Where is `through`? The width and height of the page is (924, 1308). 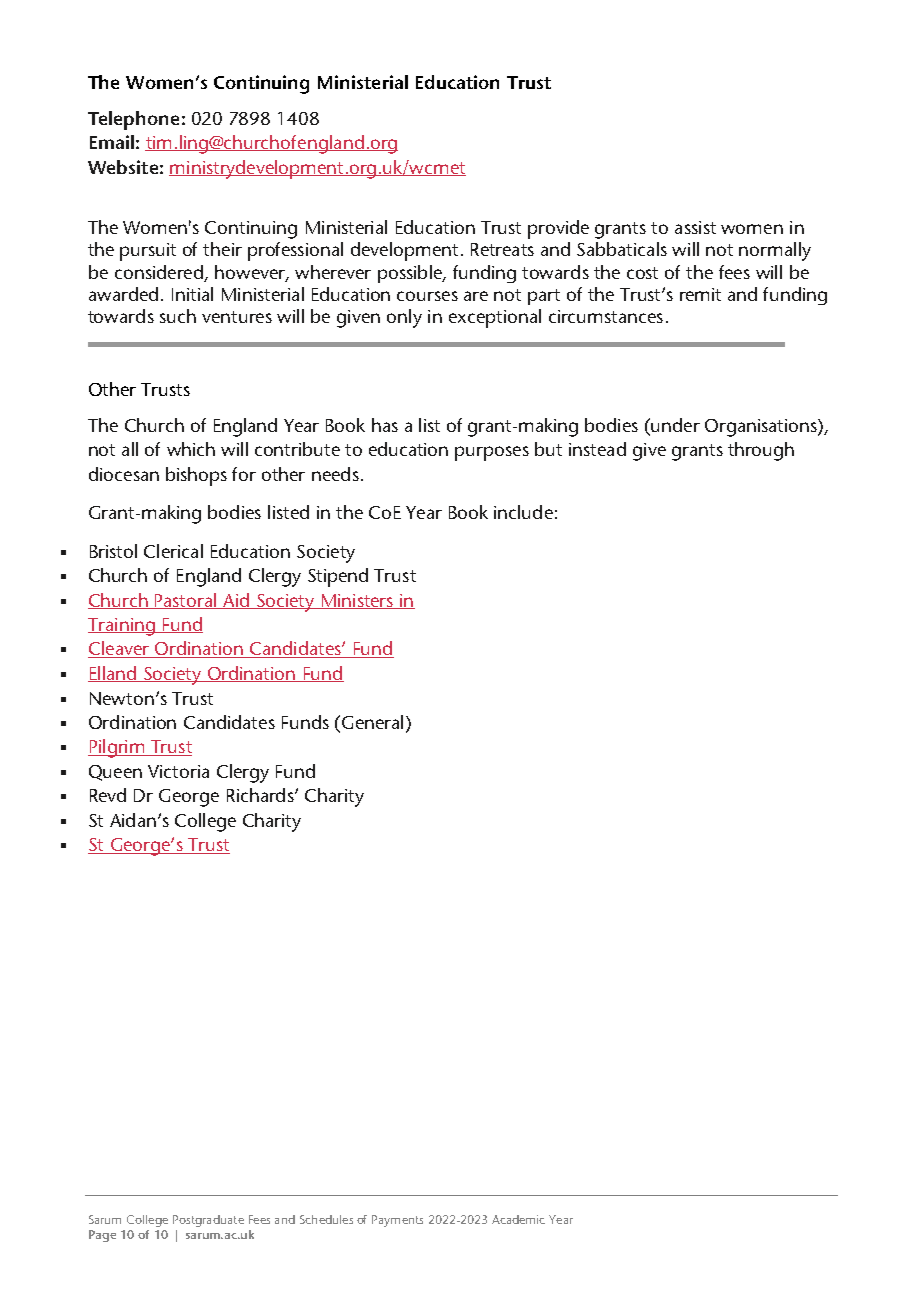
through is located at coordinates (761, 451).
